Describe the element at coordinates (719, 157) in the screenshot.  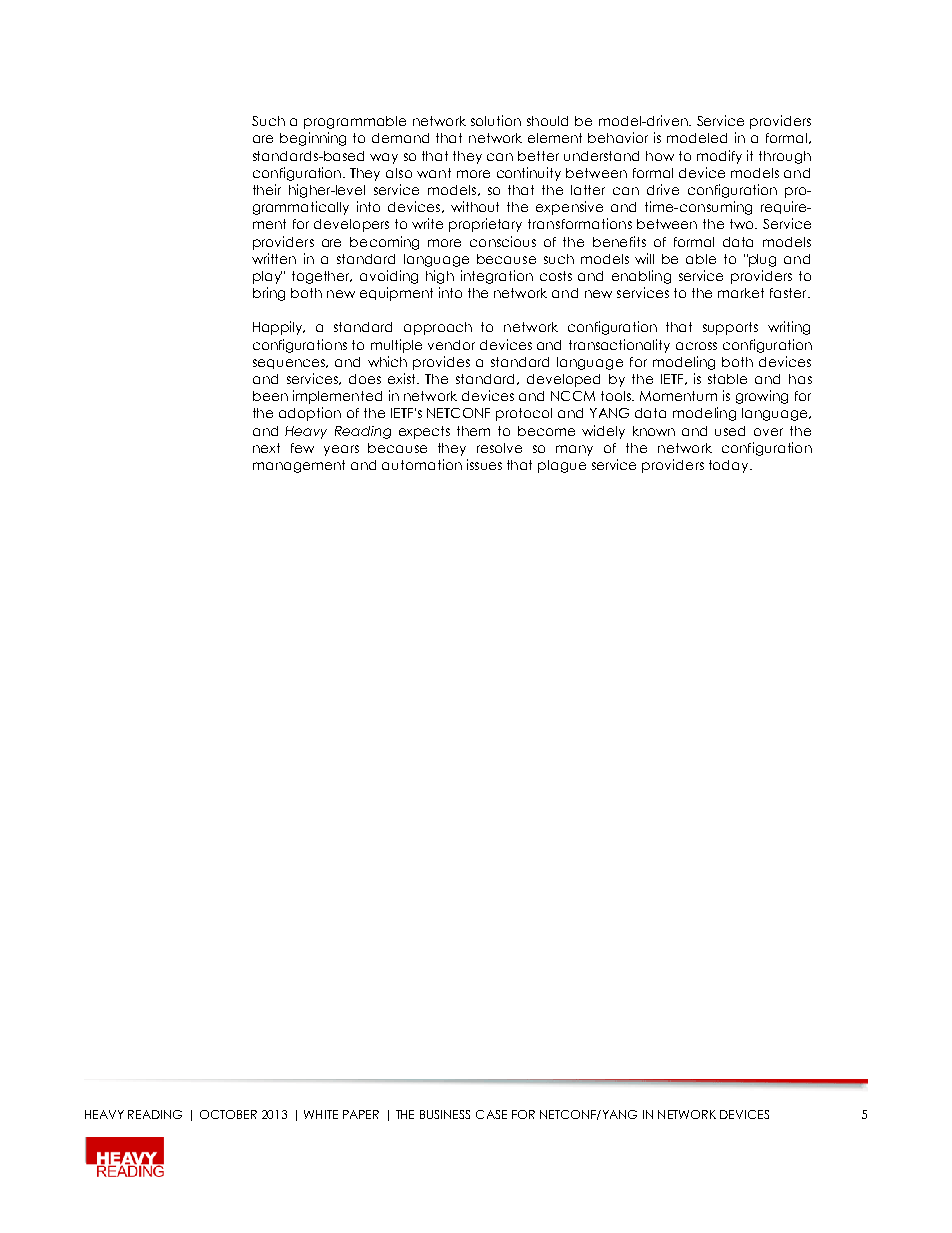
I see `modify` at that location.
